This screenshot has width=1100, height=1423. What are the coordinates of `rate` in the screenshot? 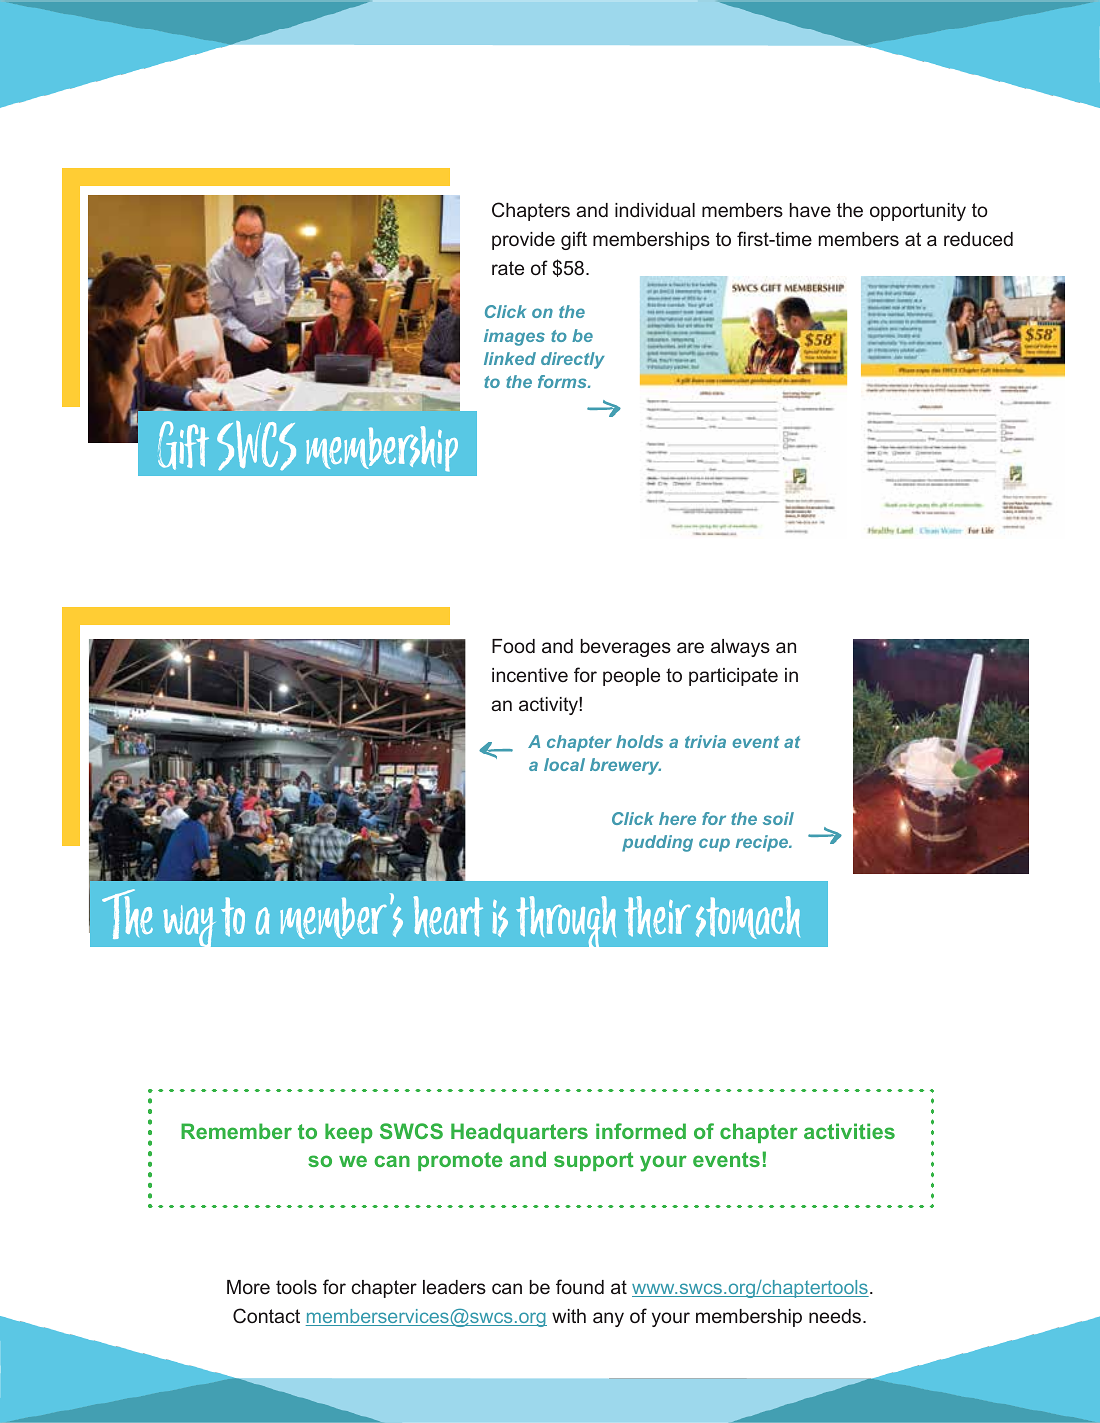 It's located at (508, 268).
